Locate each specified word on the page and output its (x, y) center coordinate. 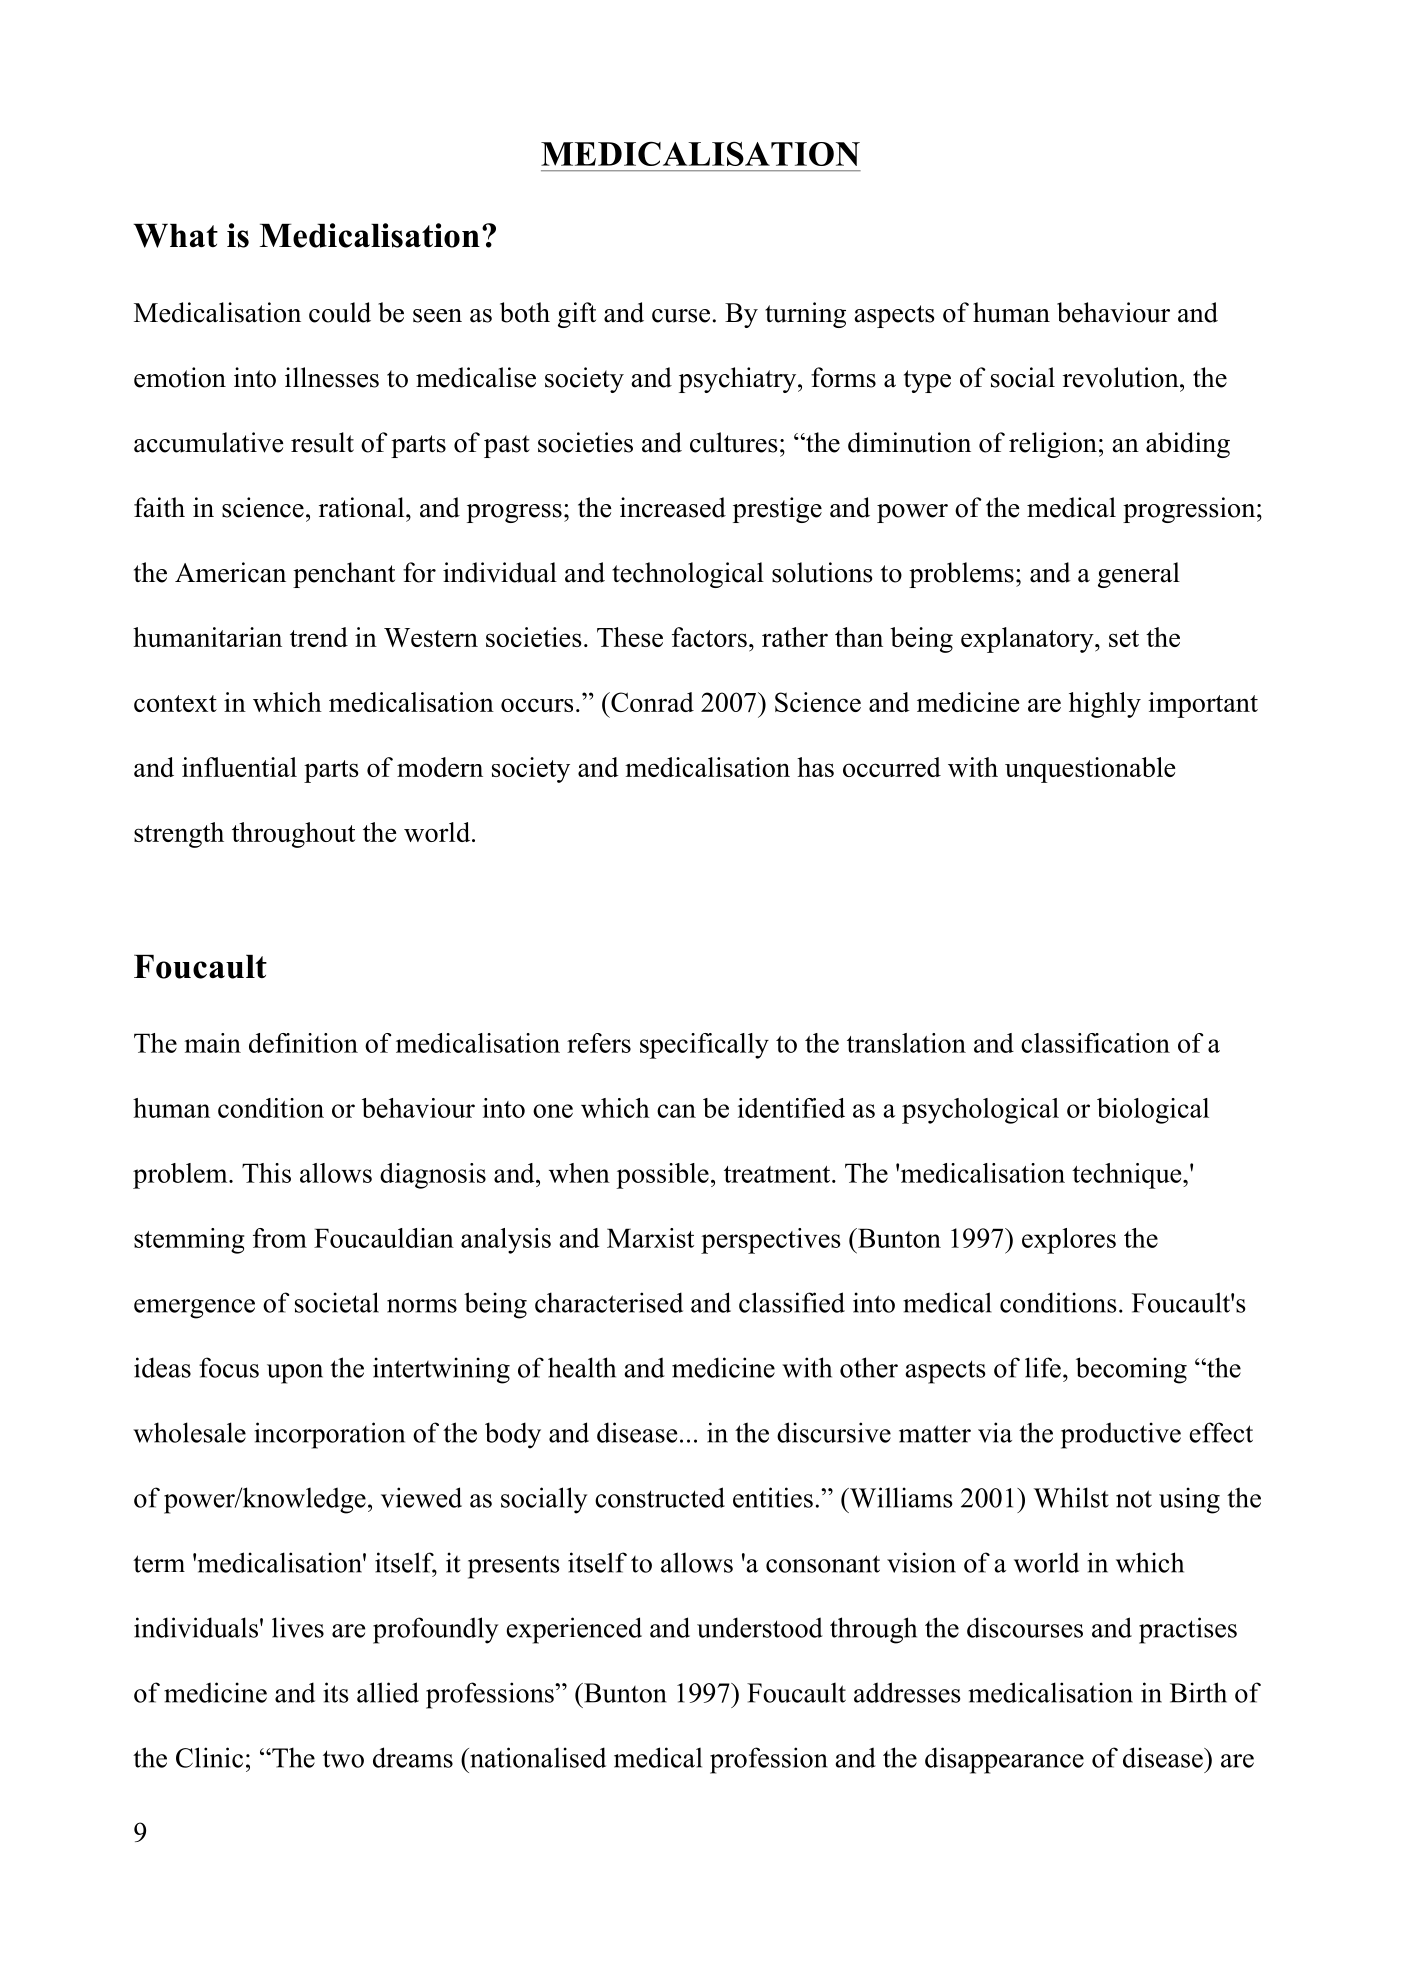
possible (663, 1176)
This (266, 1173)
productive (1121, 1435)
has (815, 767)
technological (688, 575)
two (343, 1759)
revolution (1122, 377)
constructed (660, 1497)
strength (179, 835)
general (1139, 575)
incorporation (329, 1435)
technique (1128, 1176)
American (230, 572)
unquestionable (1090, 770)
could (340, 312)
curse (681, 316)
